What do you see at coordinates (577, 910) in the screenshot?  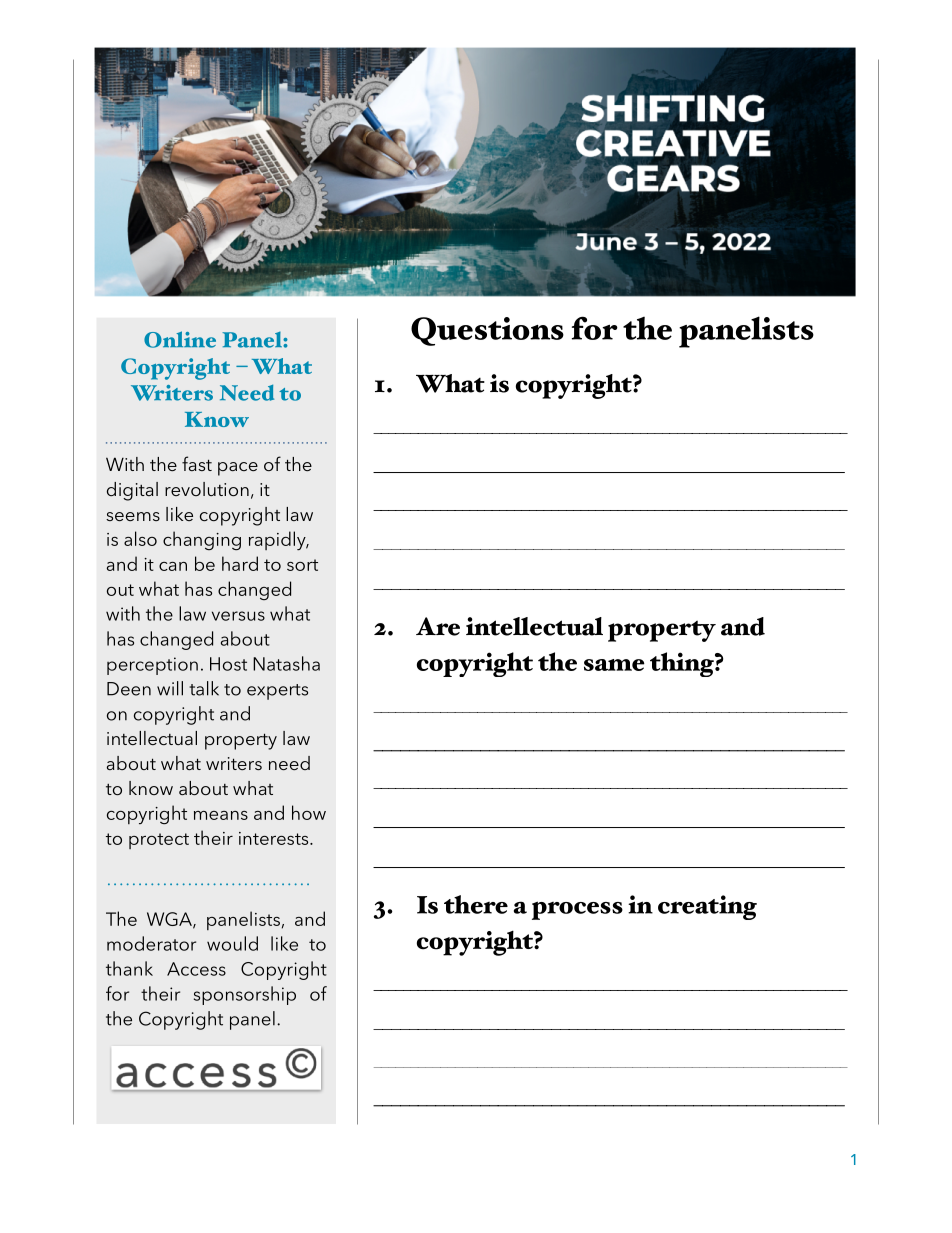 I see `process` at bounding box center [577, 910].
